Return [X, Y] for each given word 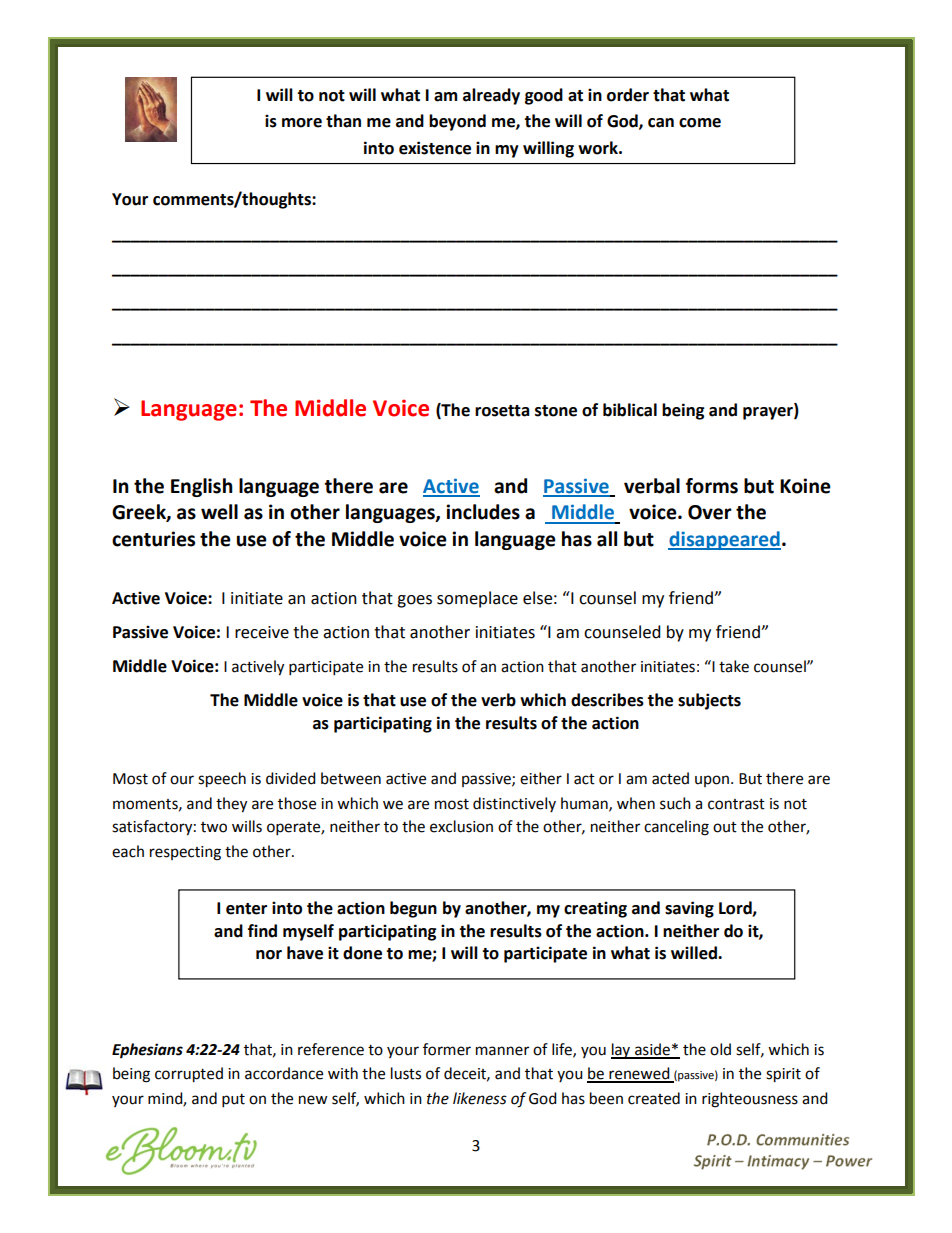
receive [262, 632]
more [302, 123]
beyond [457, 122]
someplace [477, 599]
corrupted [189, 1075]
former [447, 1049]
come [700, 123]
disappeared [724, 540]
